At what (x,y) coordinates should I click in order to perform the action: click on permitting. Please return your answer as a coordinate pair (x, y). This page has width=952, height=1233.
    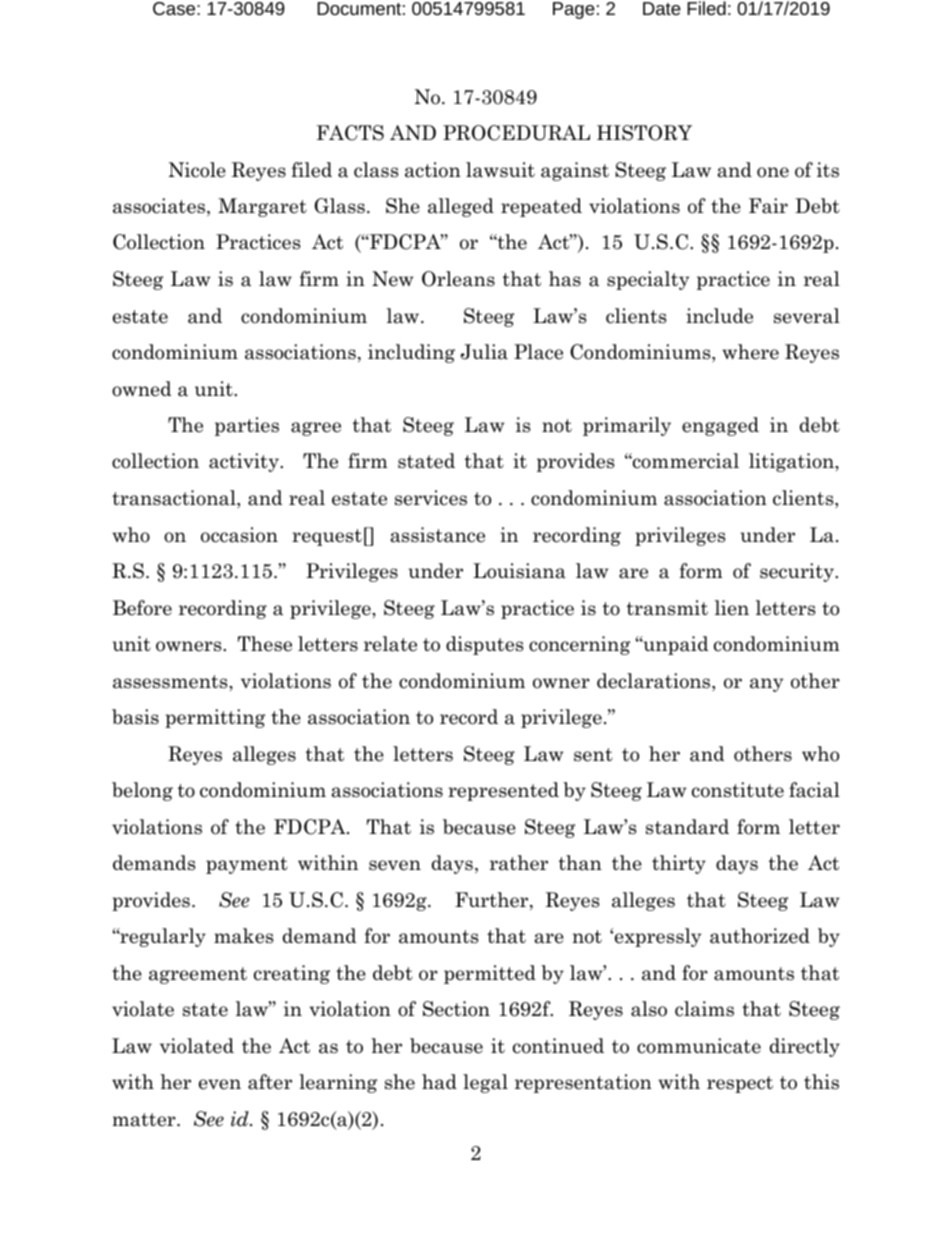
    Looking at the image, I should click on (215, 718).
